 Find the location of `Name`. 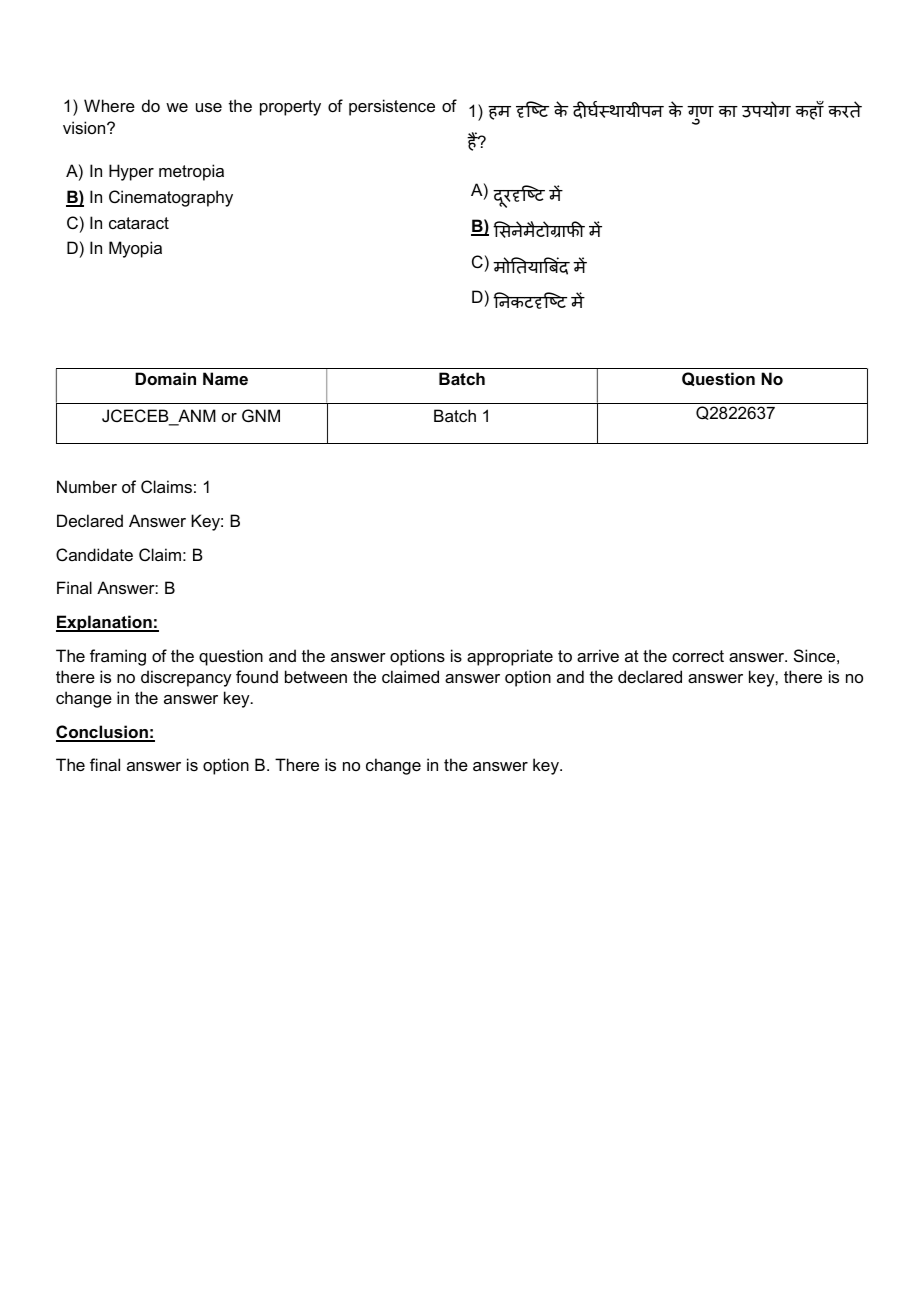

Name is located at coordinates (225, 378).
